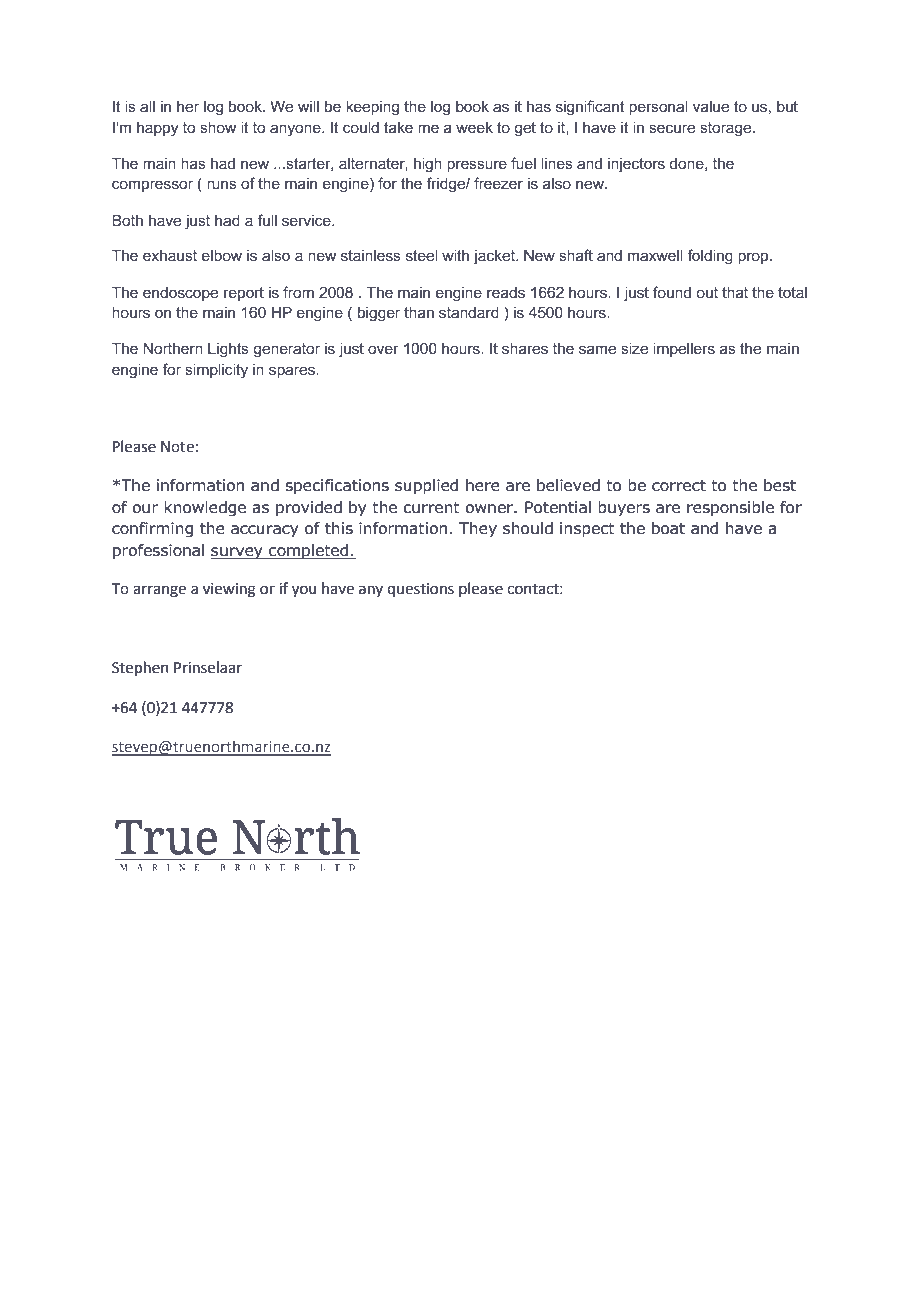  I want to click on Note, so click(177, 447).
